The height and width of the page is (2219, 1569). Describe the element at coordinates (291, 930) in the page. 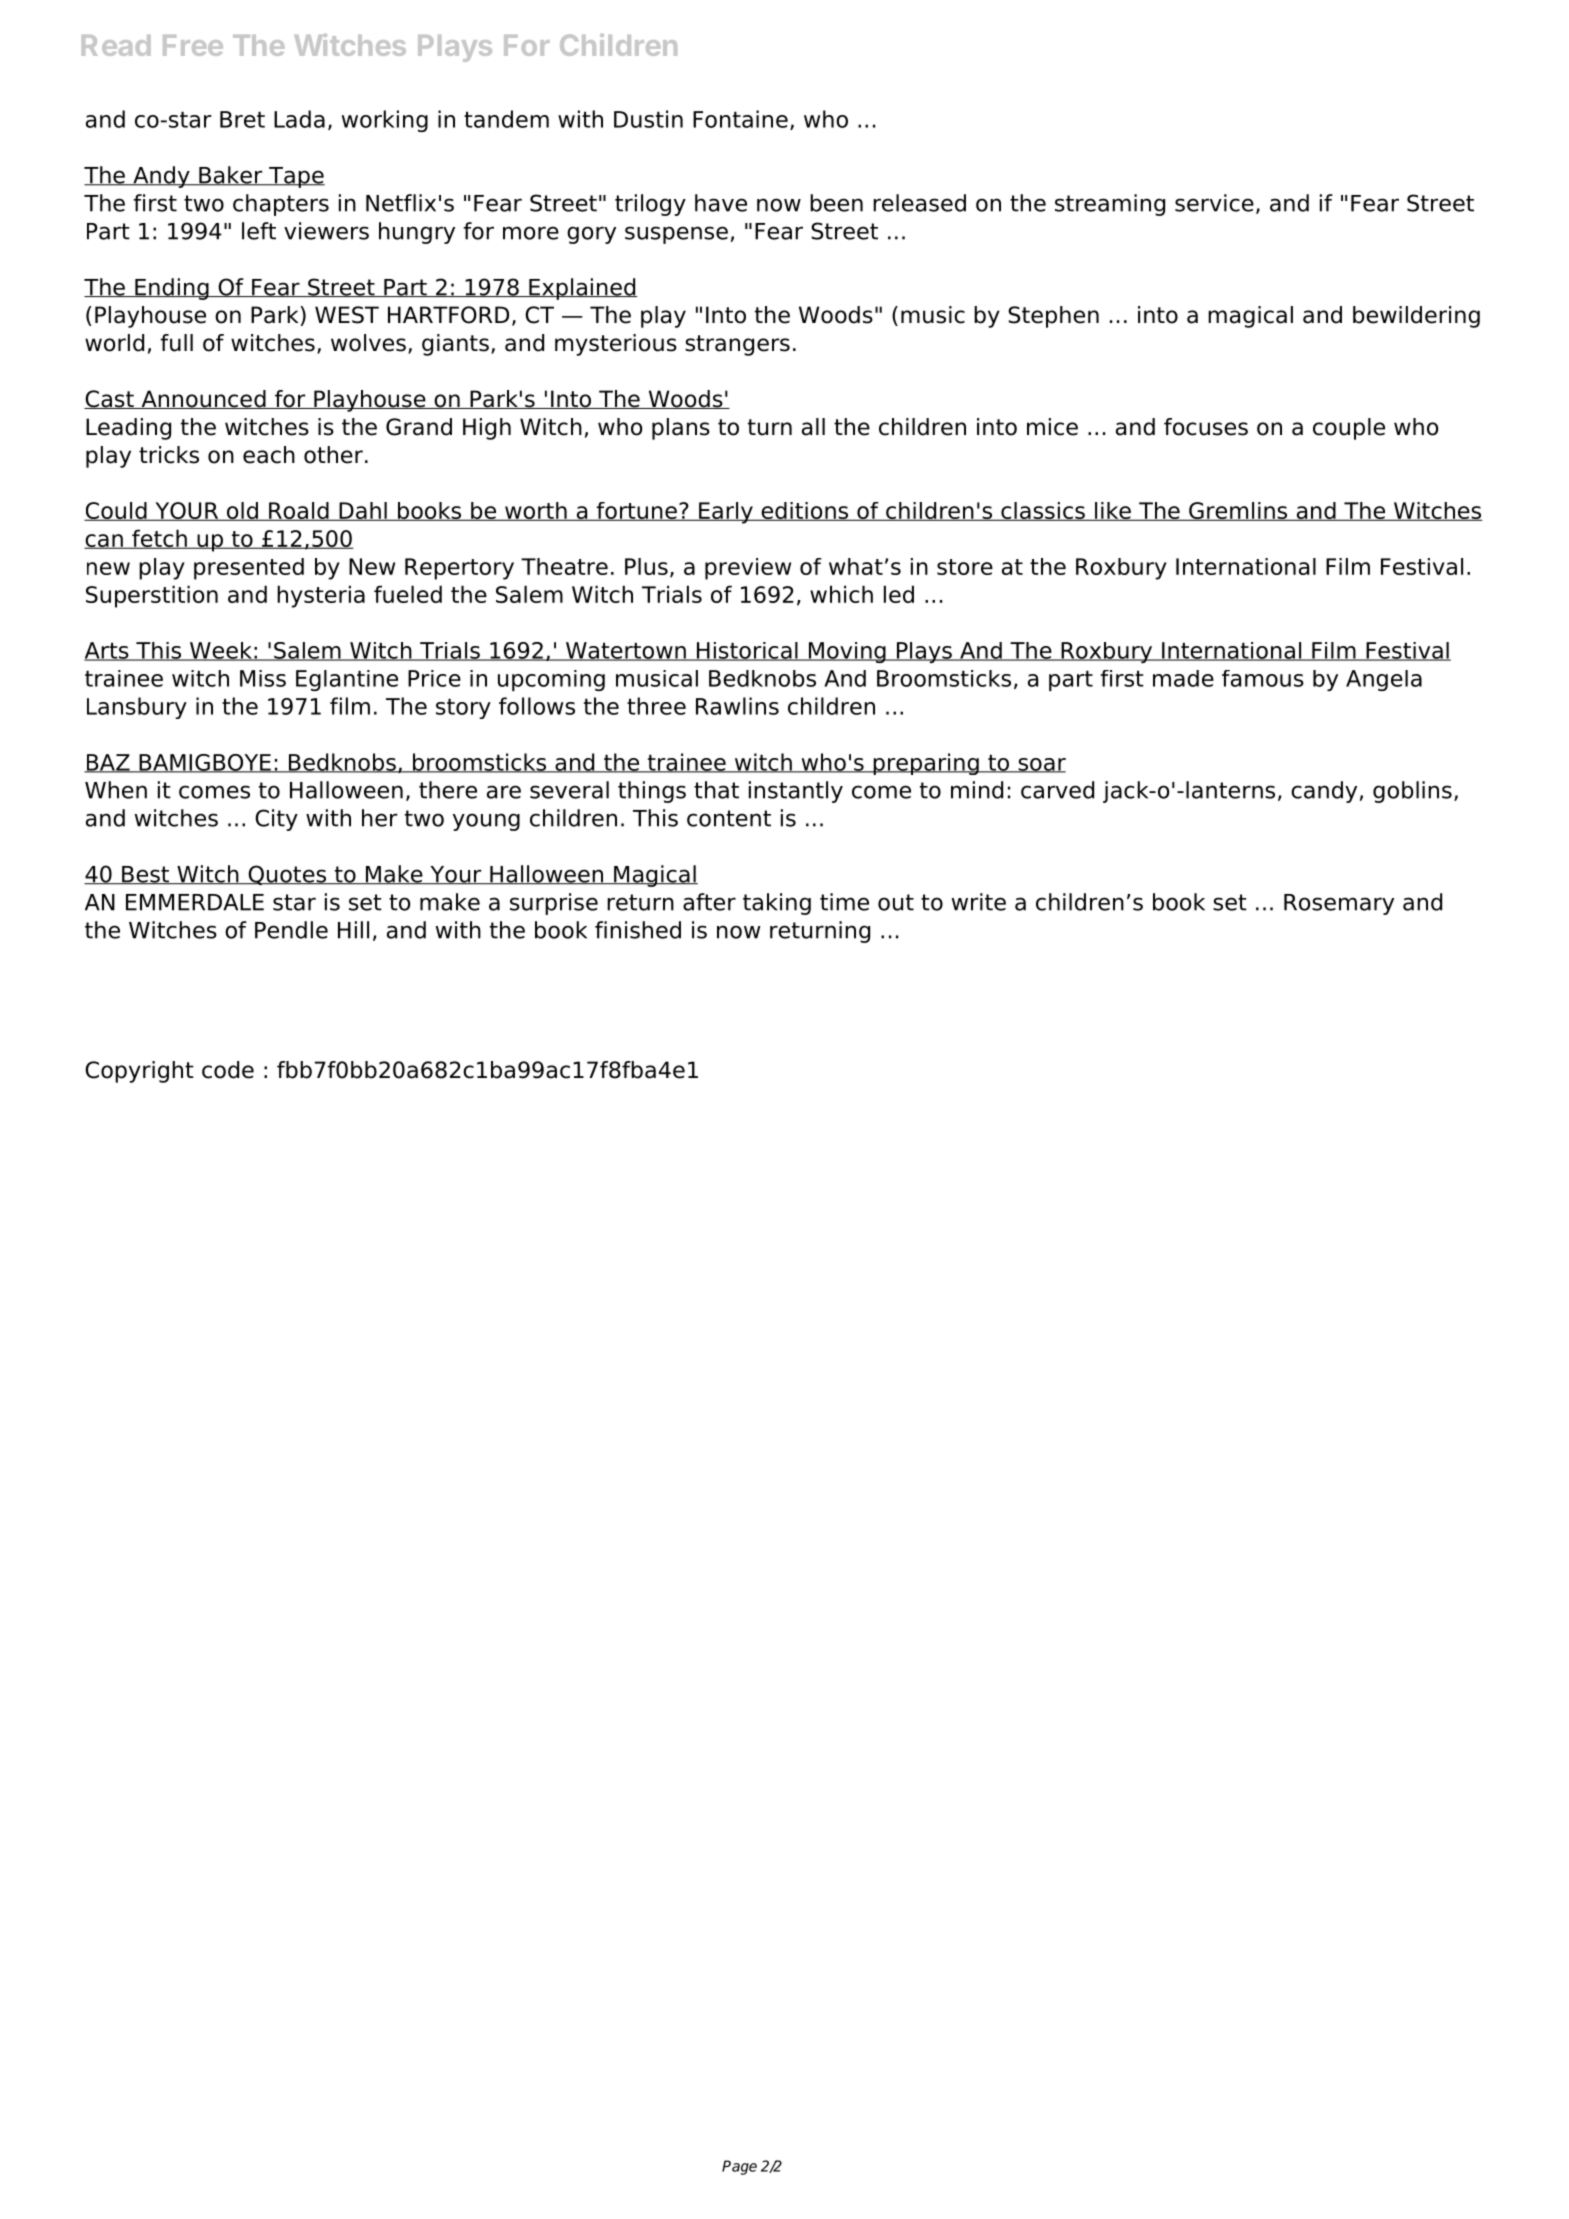

I see `Pendle` at that location.
